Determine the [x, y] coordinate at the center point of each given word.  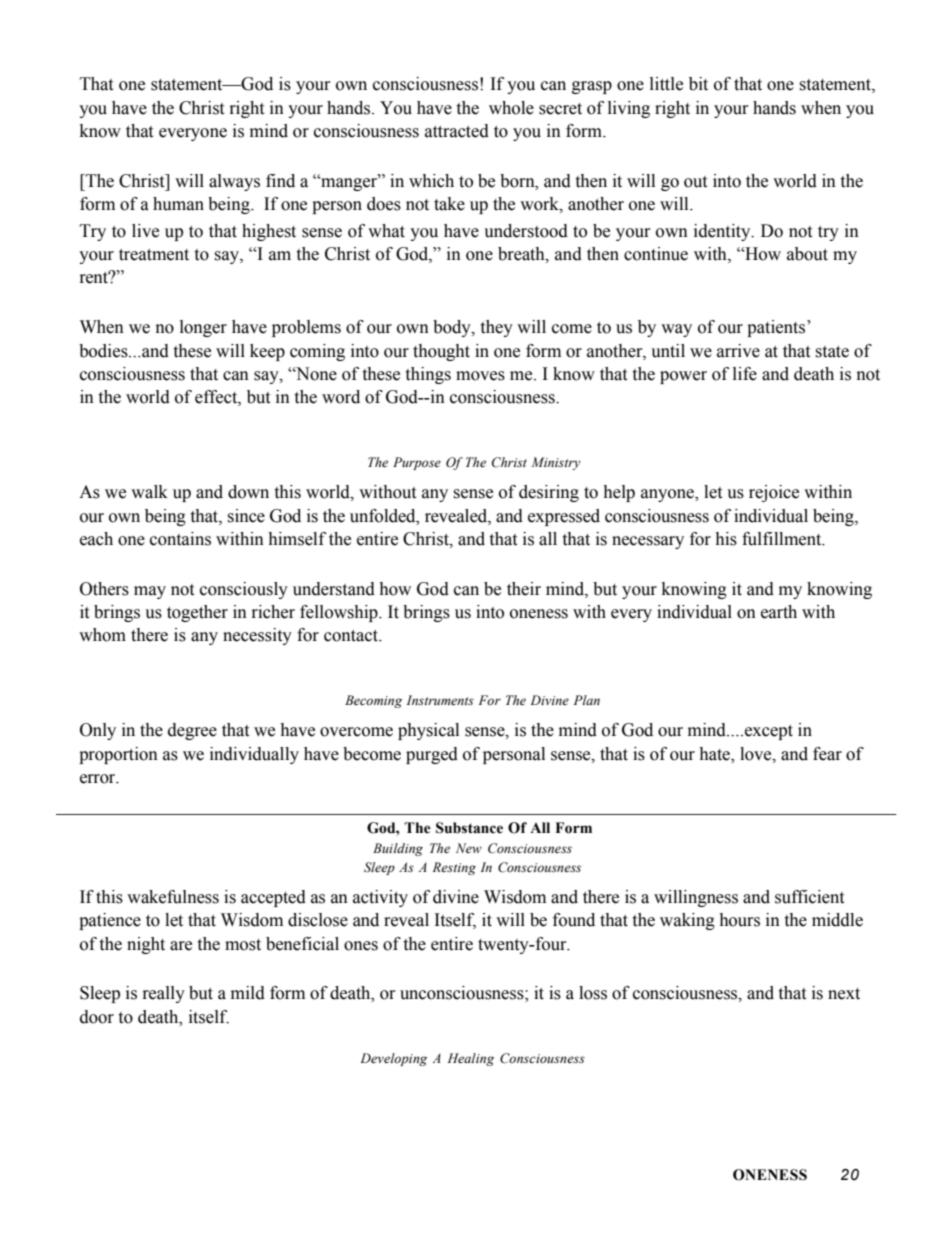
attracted [457, 131]
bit [698, 84]
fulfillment [783, 539]
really [164, 994]
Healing [470, 1059]
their [524, 589]
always [234, 182]
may [150, 592]
